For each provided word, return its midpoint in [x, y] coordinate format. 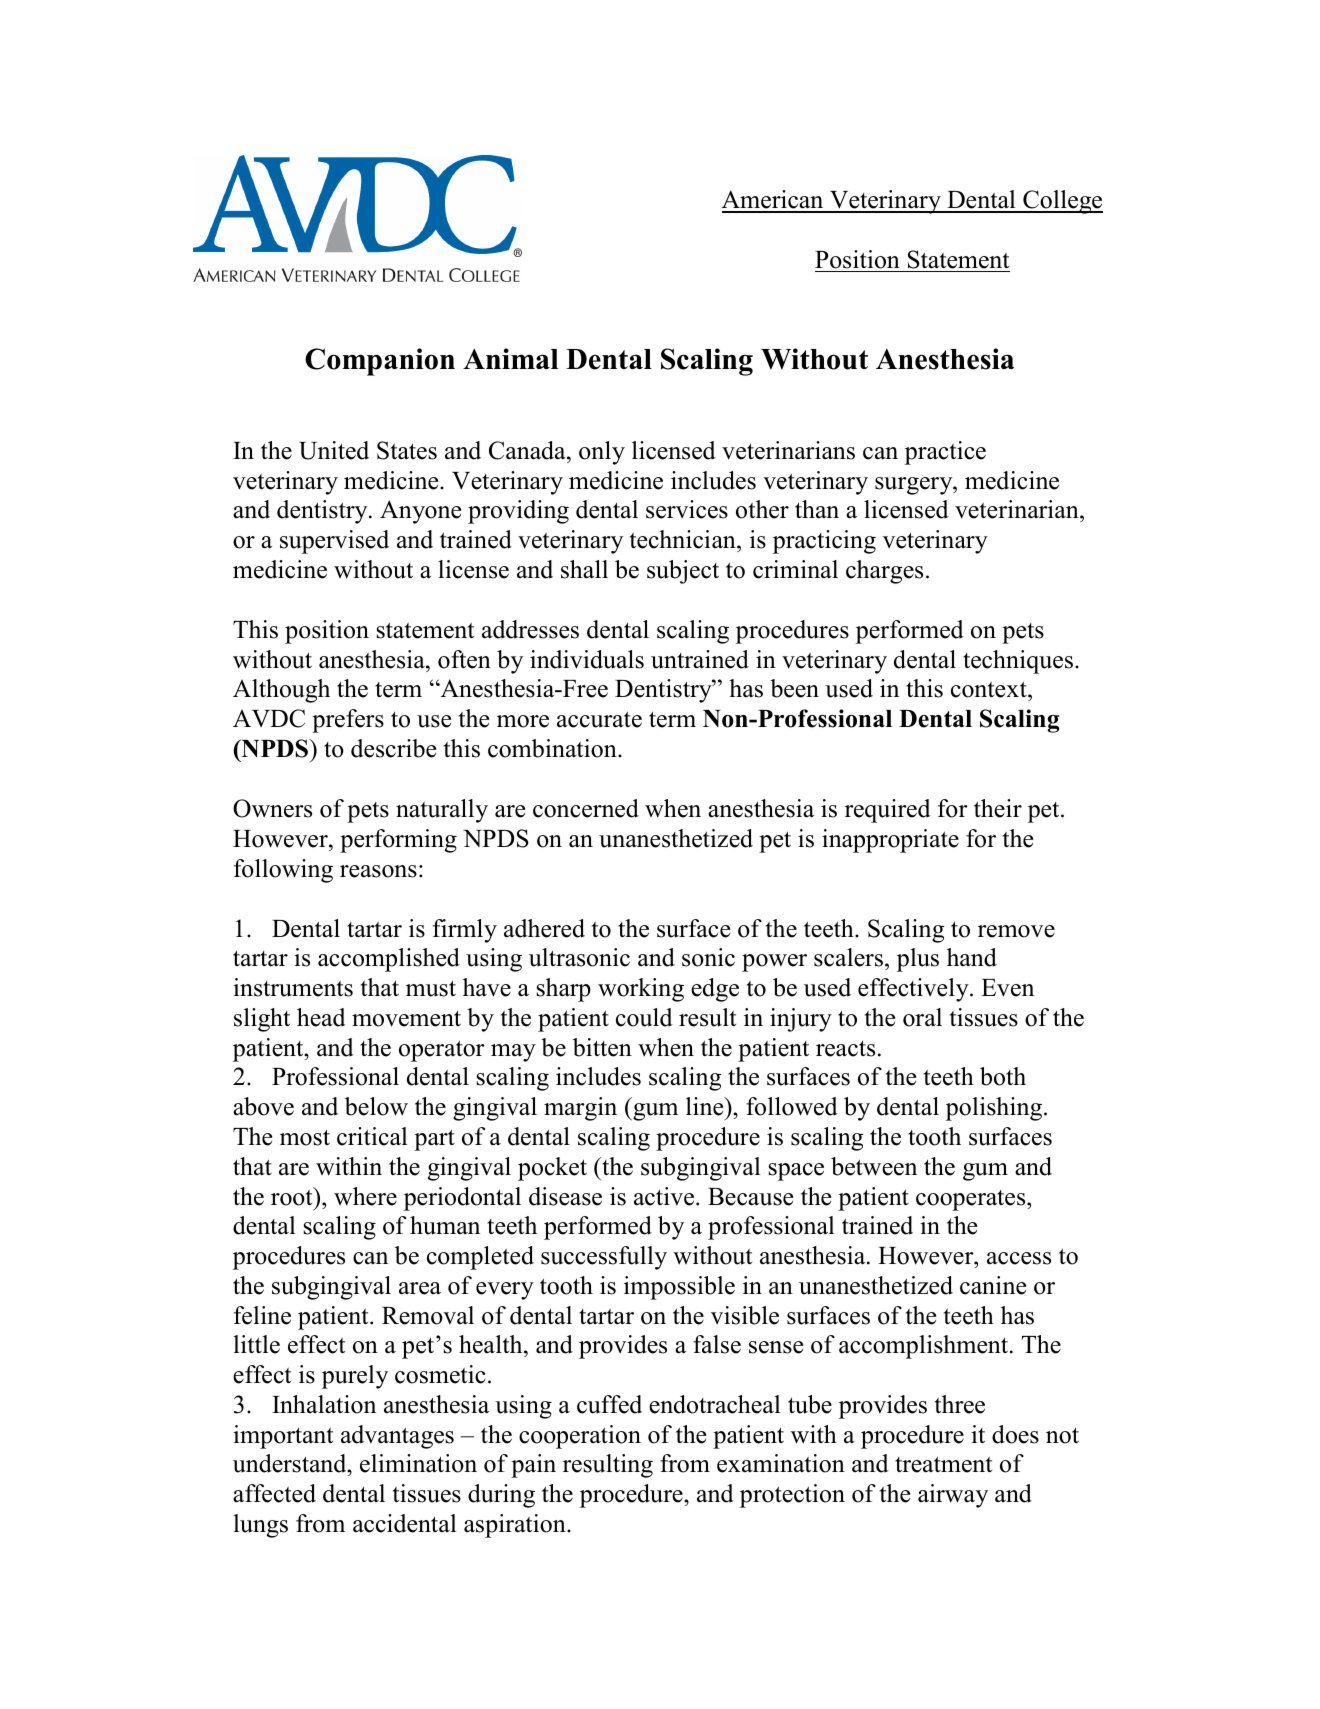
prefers [348, 721]
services [687, 509]
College [1062, 202]
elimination [418, 1463]
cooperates [972, 1200]
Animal [511, 358]
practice [945, 453]
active [665, 1196]
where [365, 1196]
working [641, 990]
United [334, 450]
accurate [599, 720]
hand [972, 957]
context [990, 691]
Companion [380, 362]
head [321, 1017]
